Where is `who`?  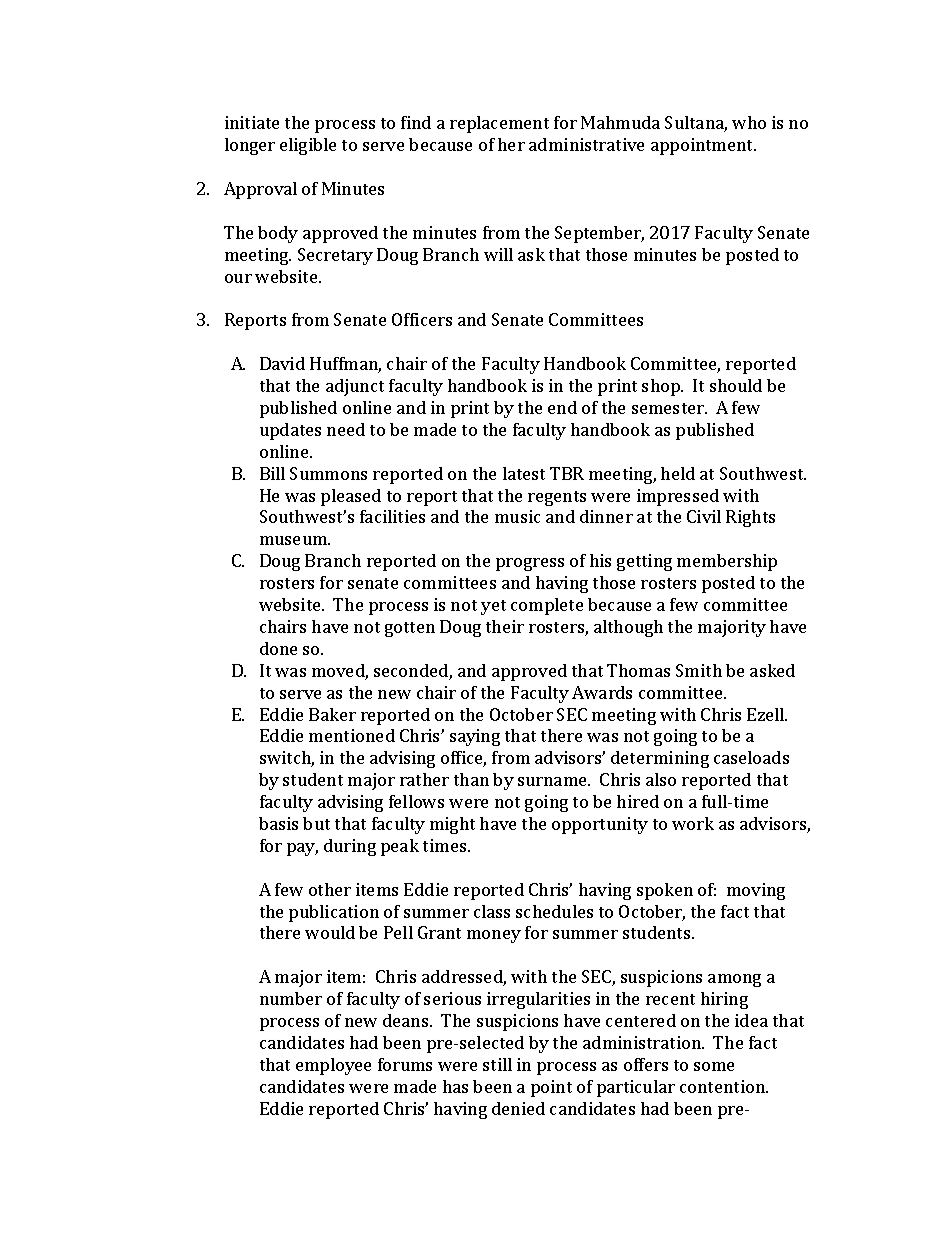
who is located at coordinates (749, 122).
